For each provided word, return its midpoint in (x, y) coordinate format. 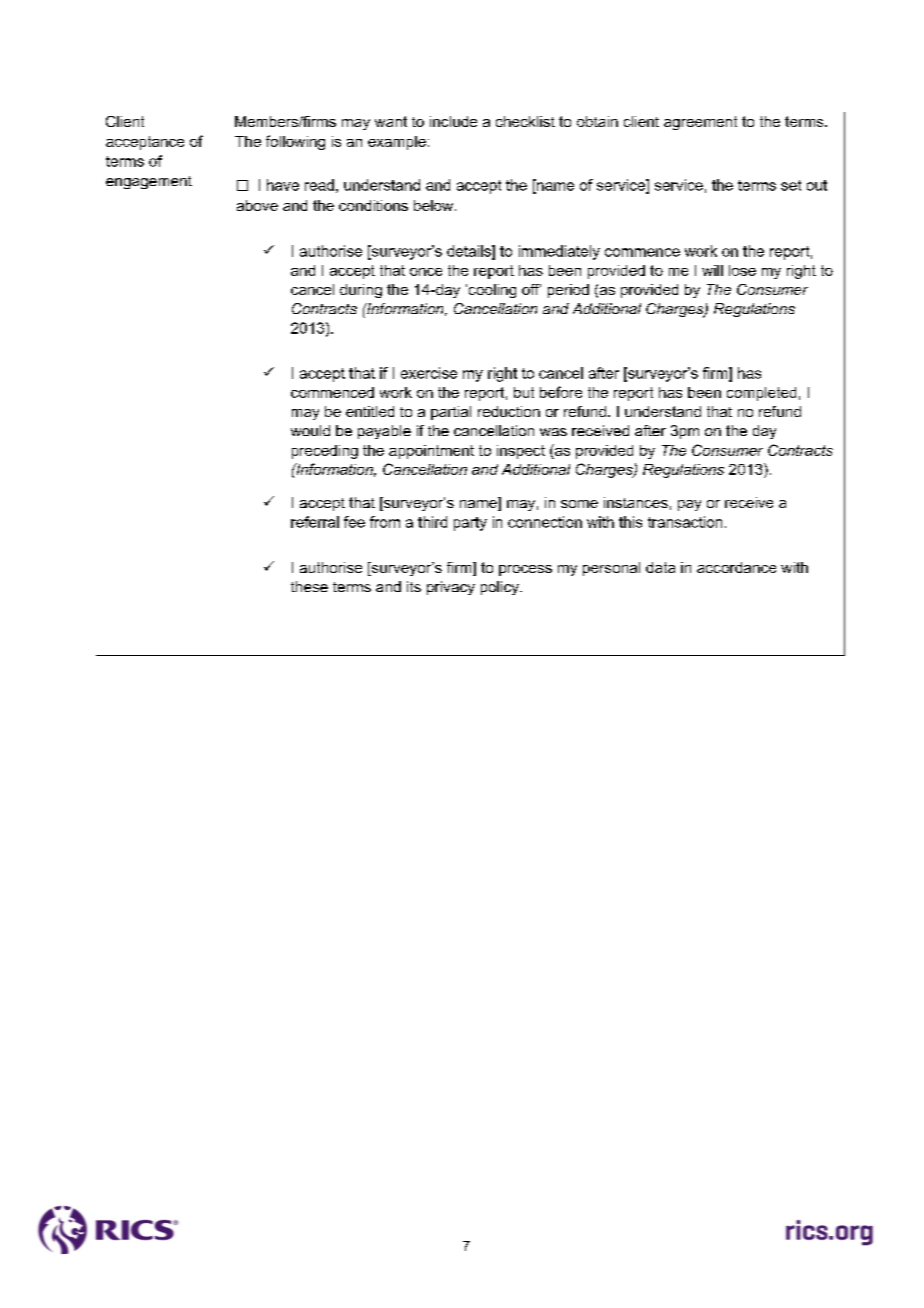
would (310, 430)
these (309, 586)
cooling (491, 291)
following (295, 142)
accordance (736, 567)
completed (761, 394)
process (525, 570)
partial (451, 413)
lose (742, 270)
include (453, 121)
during (361, 291)
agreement (700, 123)
